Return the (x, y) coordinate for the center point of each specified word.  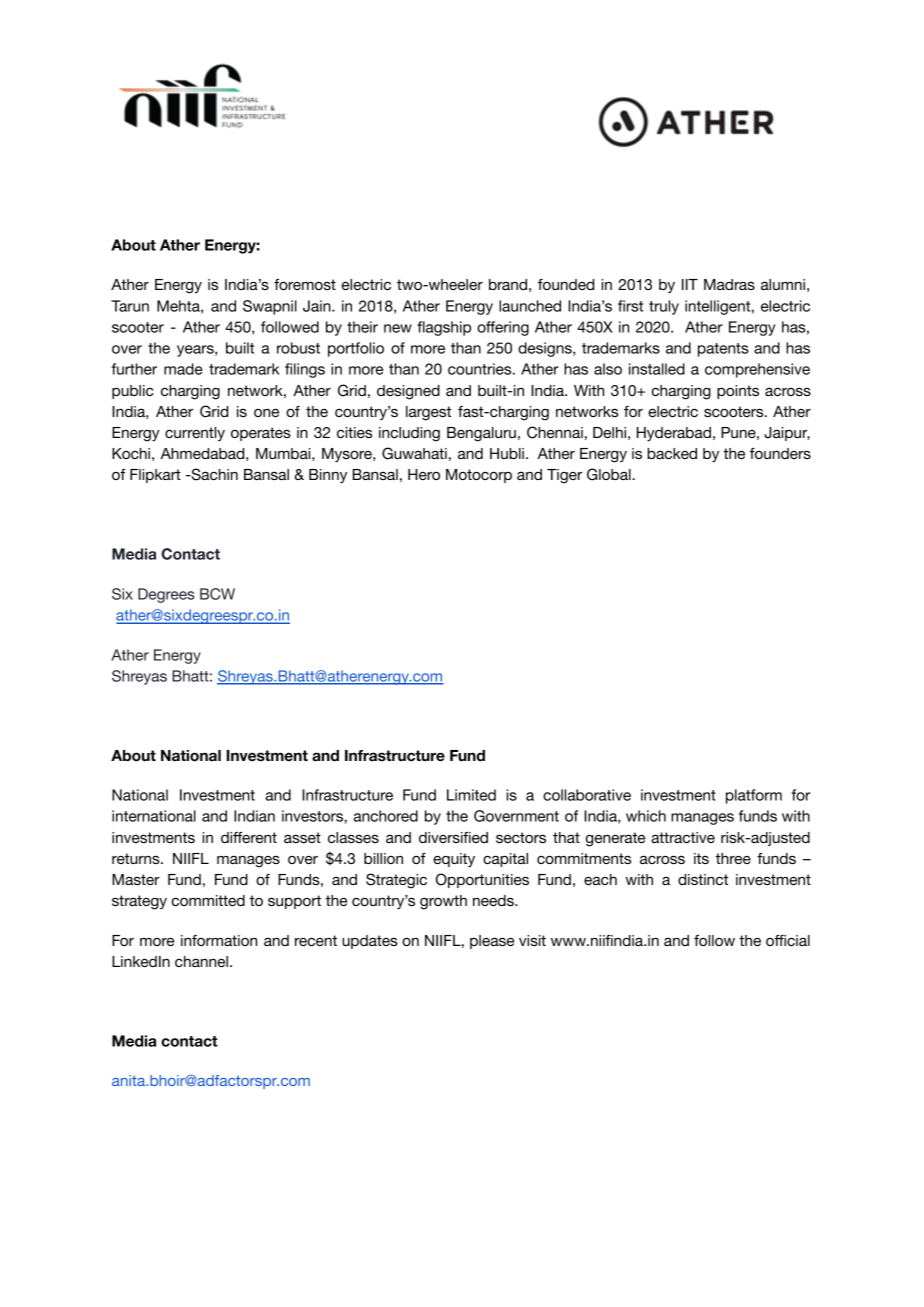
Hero (424, 474)
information (219, 940)
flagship (444, 328)
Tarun (130, 306)
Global (610, 474)
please (492, 942)
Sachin (213, 474)
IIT (690, 284)
